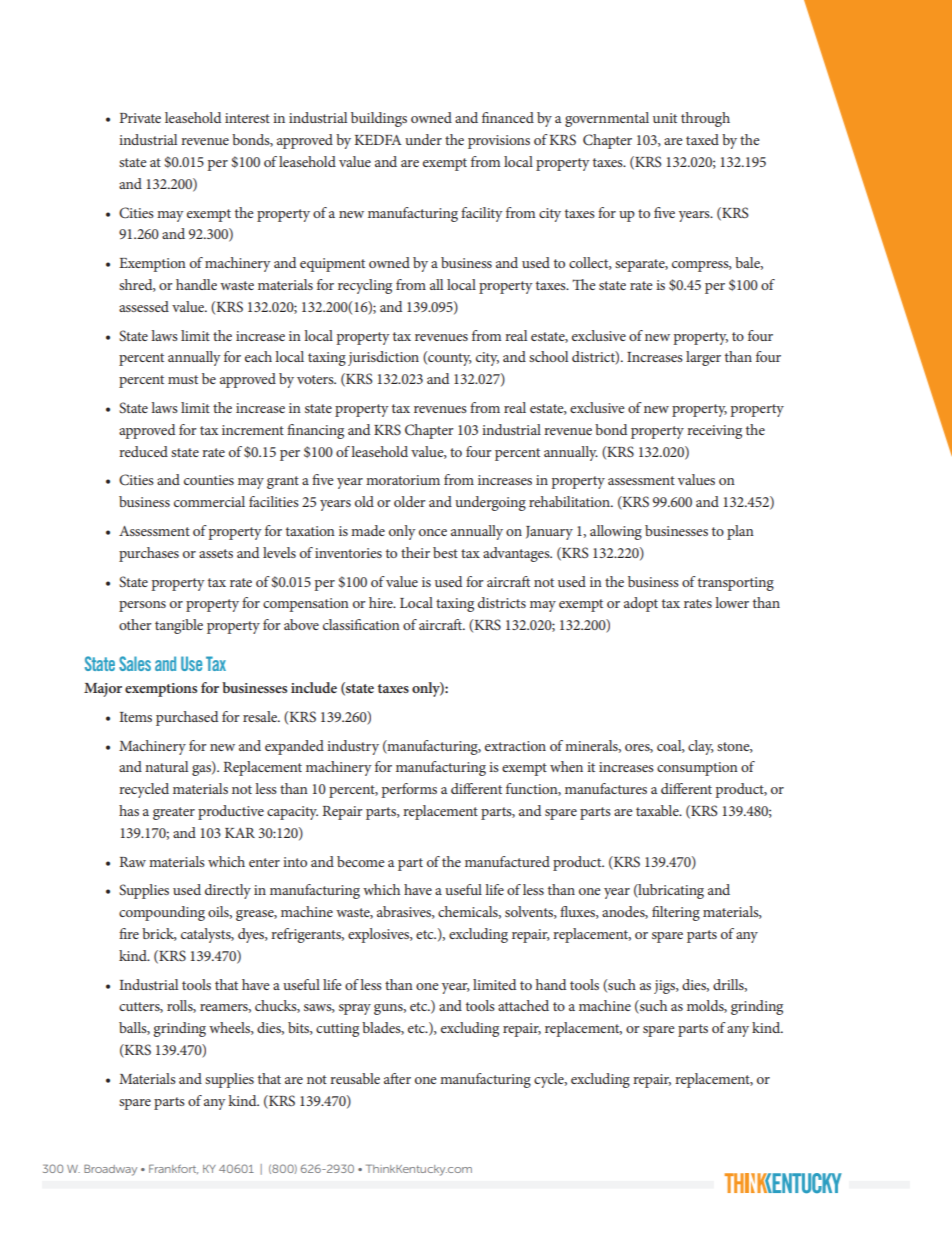 The height and width of the page is (1233, 952). I want to click on Frankfort, so click(173, 1169).
